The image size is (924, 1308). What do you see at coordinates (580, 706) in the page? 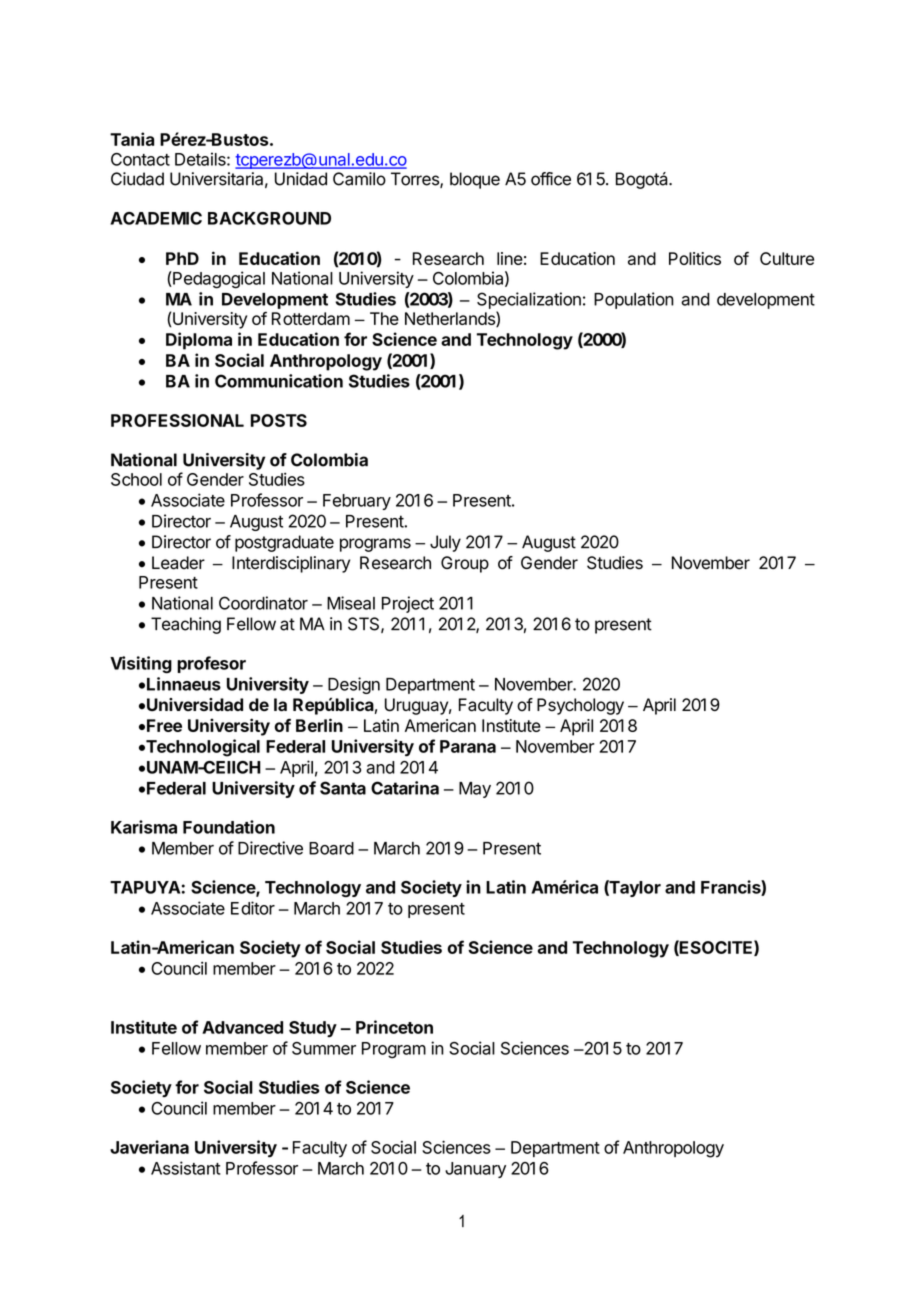
I see `Psychology` at bounding box center [580, 706].
